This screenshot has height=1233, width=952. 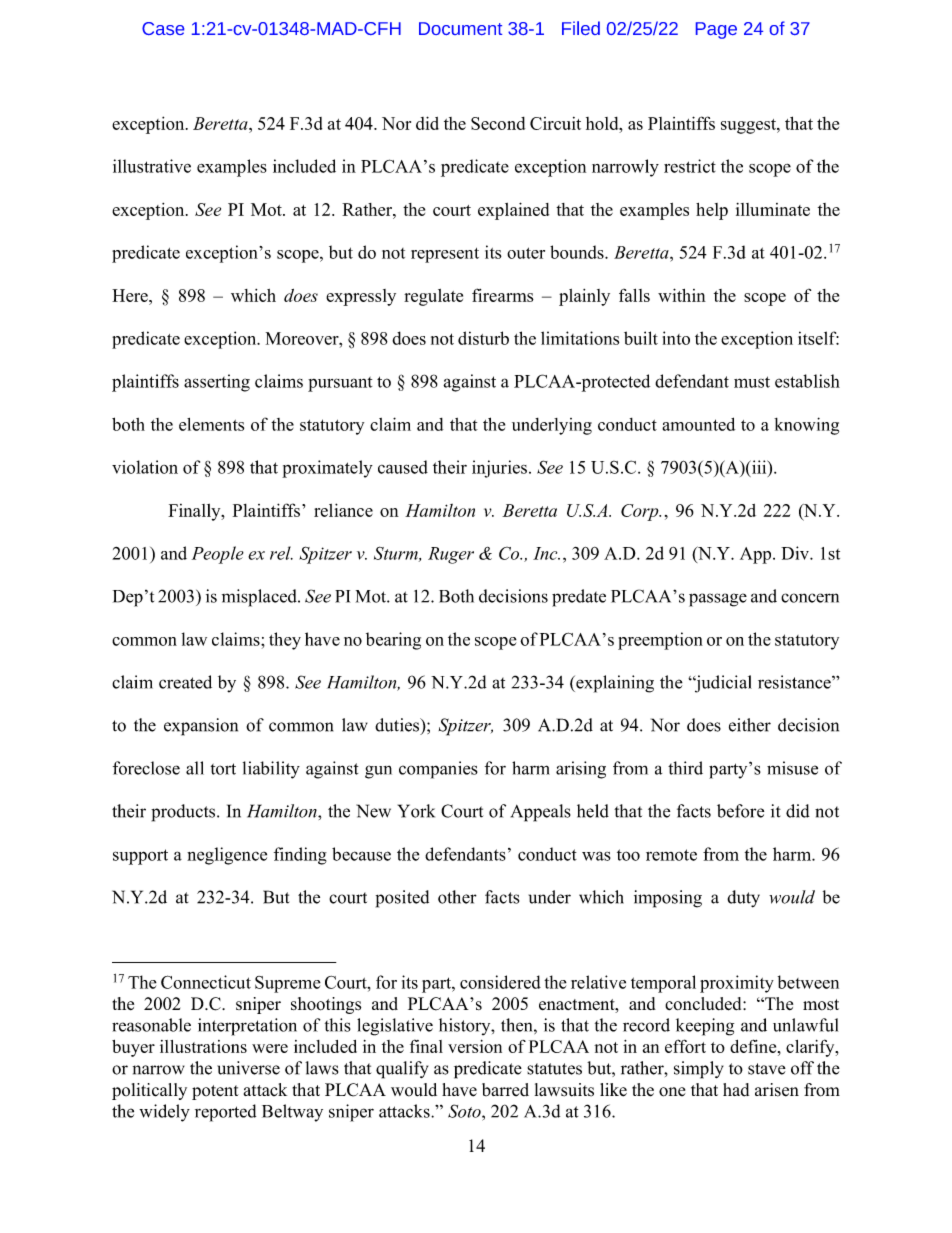 I want to click on People, so click(x=218, y=555).
